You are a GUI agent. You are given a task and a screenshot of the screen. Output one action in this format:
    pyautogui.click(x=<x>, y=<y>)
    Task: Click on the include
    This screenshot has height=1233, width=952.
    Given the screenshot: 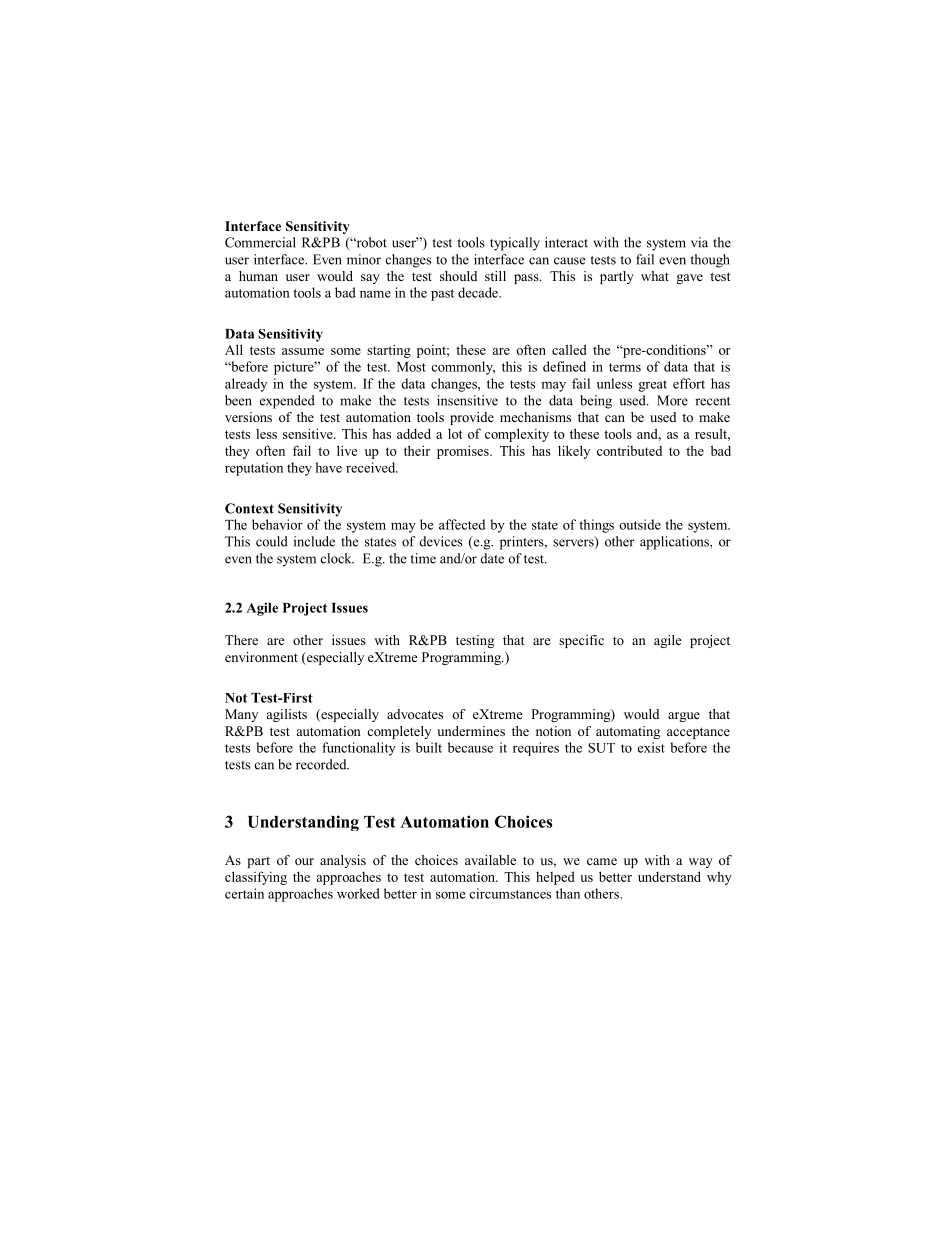 What is the action you would take?
    pyautogui.click(x=314, y=541)
